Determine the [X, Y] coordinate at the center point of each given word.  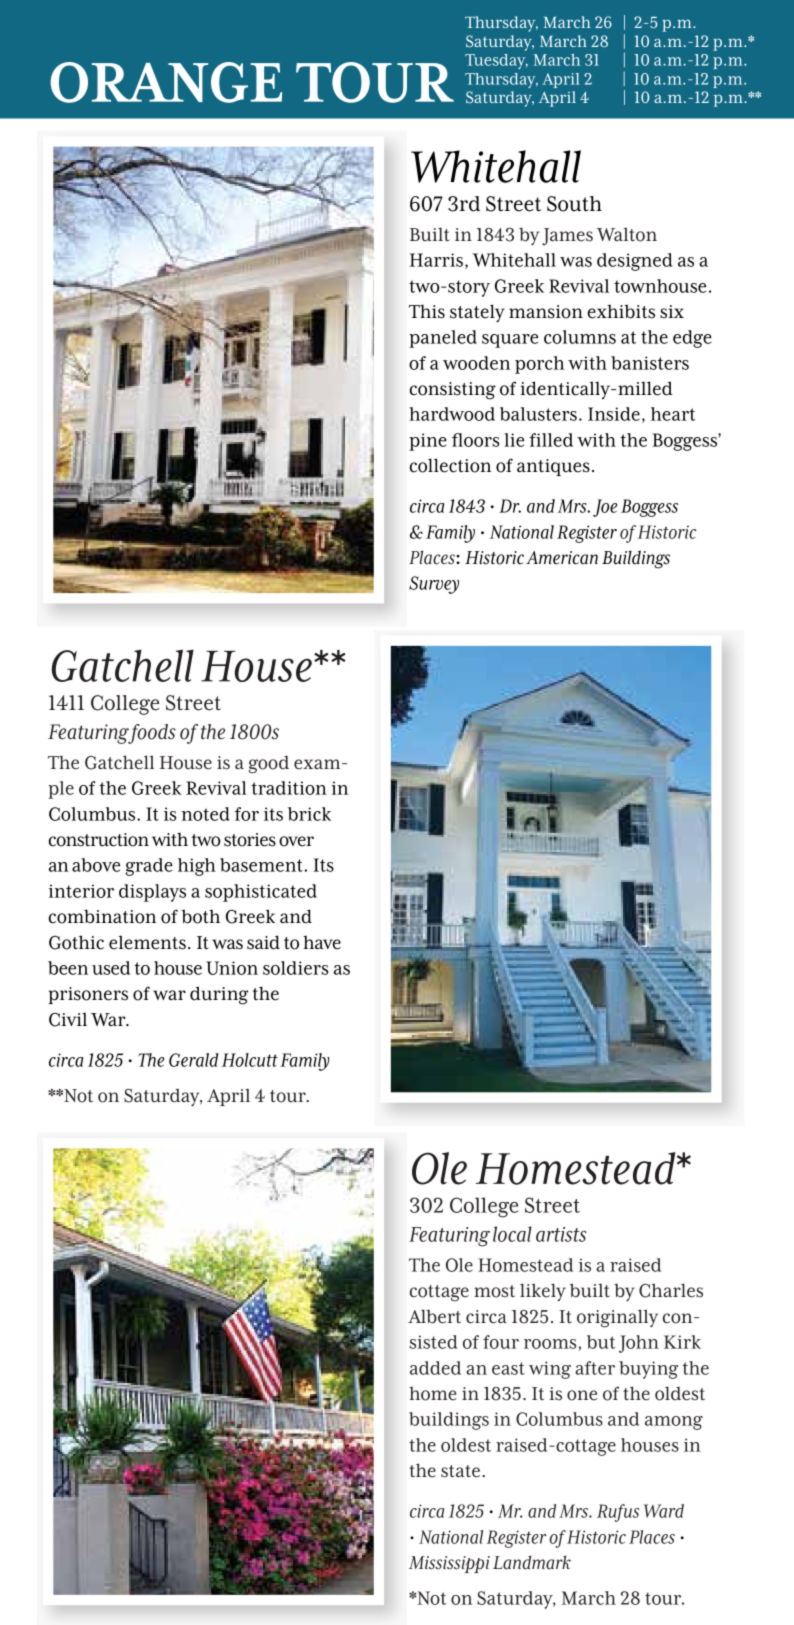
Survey [434, 585]
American [562, 558]
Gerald [194, 1060]
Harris [436, 260]
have [322, 942]
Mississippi [449, 1564]
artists [561, 1234]
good [269, 765]
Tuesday [496, 61]
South [574, 204]
